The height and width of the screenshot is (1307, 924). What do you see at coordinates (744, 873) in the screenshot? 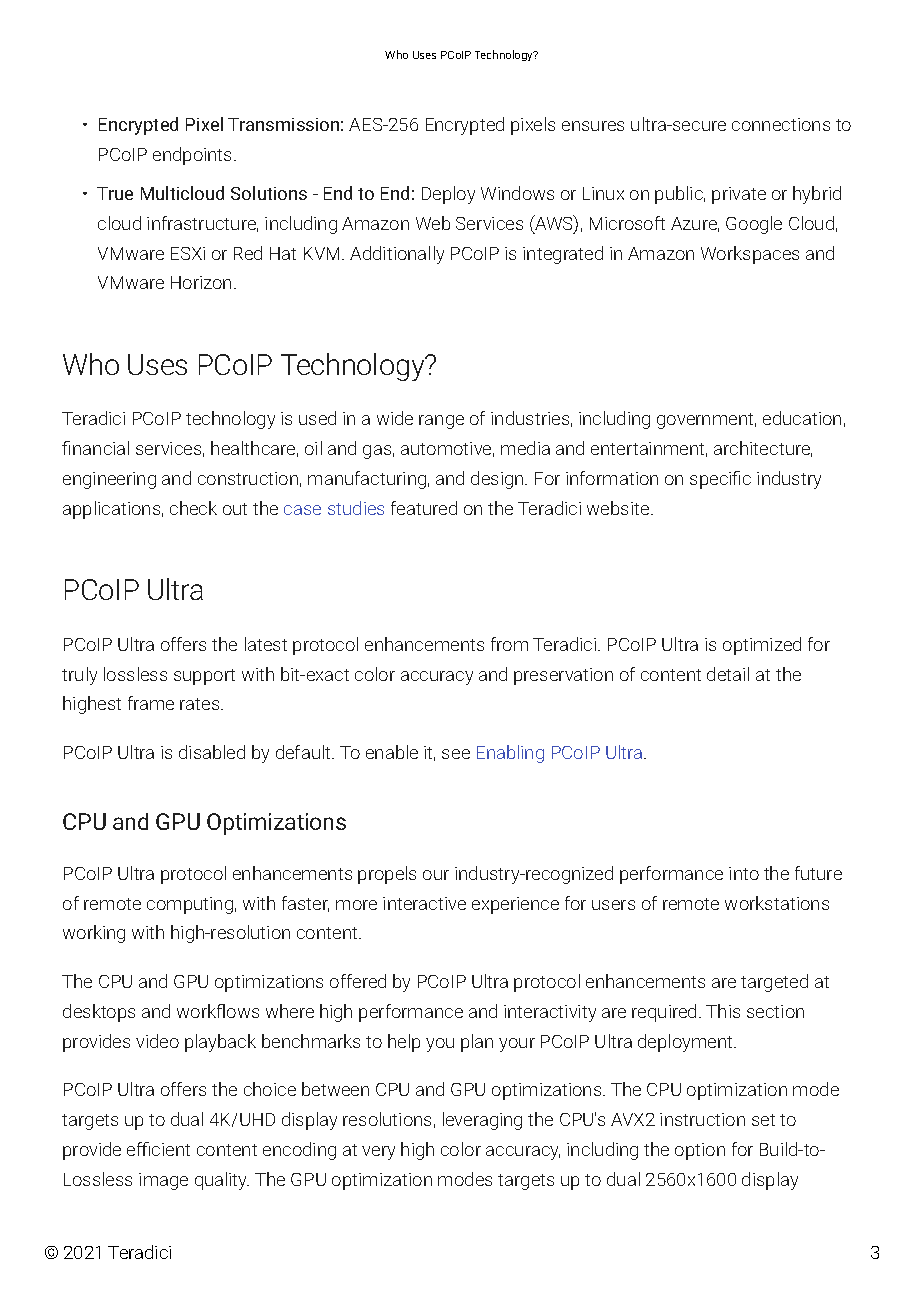
I see `into` at bounding box center [744, 873].
